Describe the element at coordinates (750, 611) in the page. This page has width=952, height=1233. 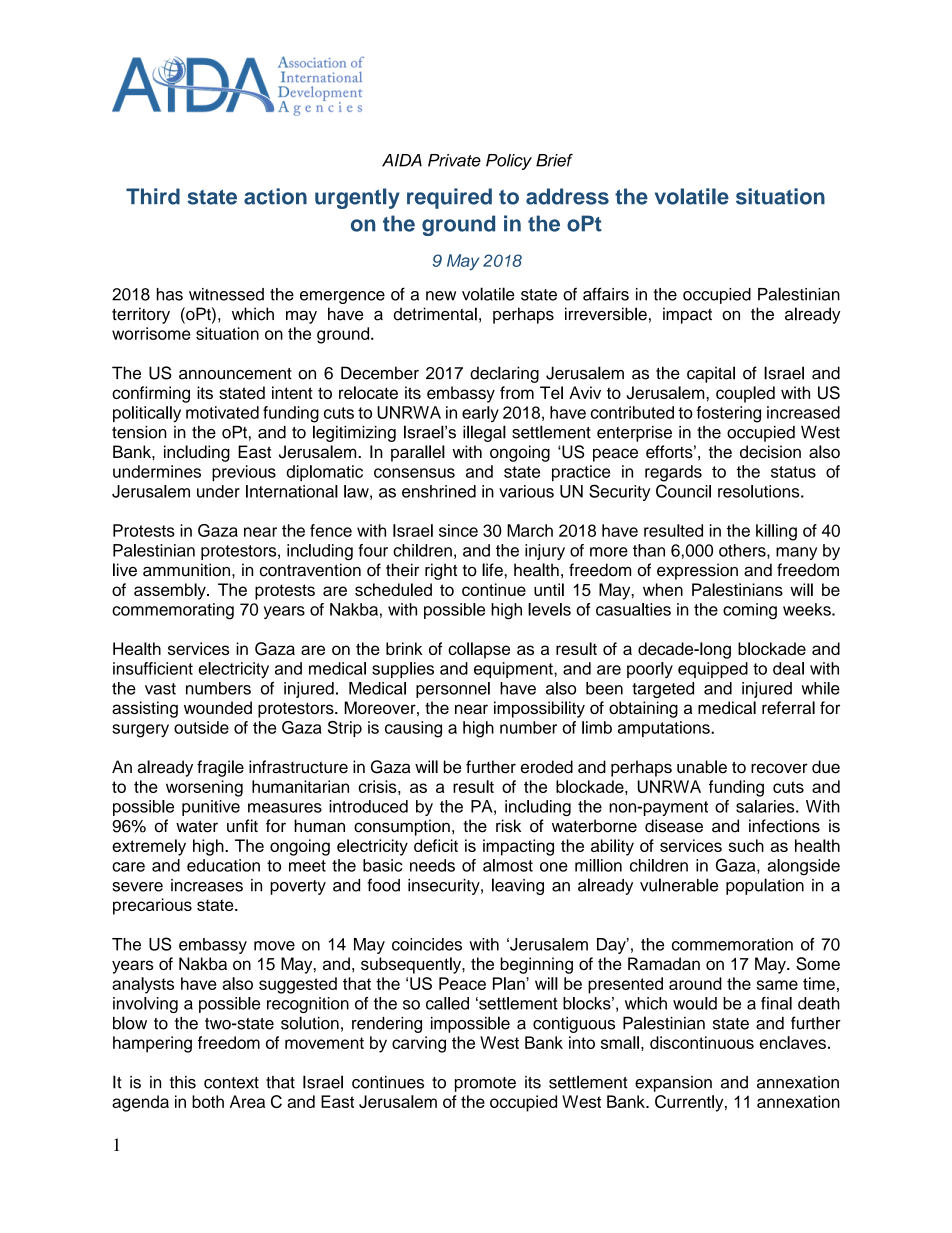
I see `coming` at that location.
